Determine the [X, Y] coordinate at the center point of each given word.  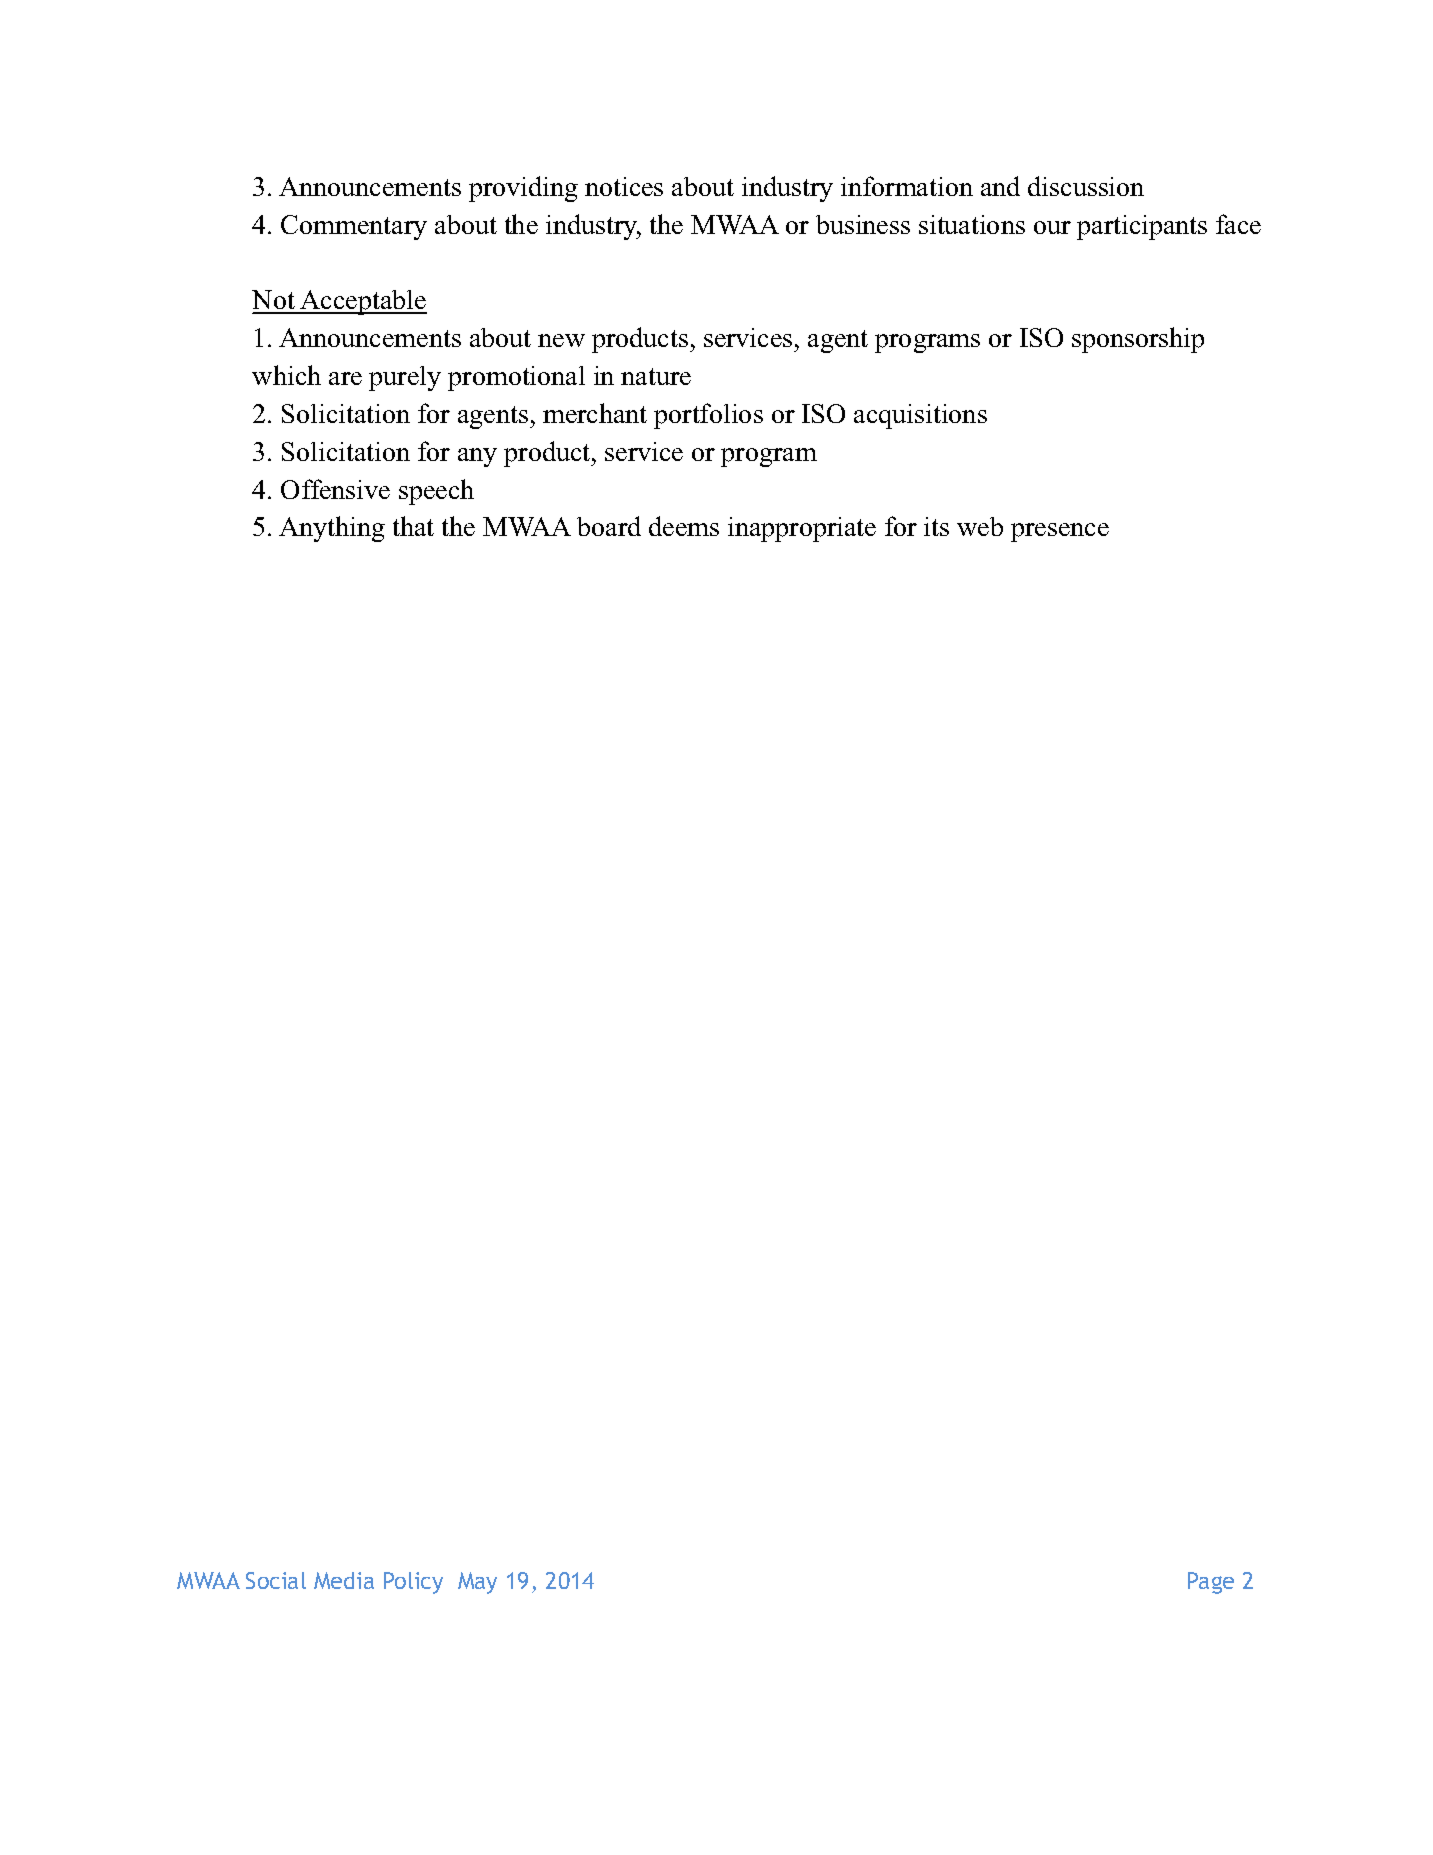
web [980, 526]
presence [1060, 532]
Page [1211, 1583]
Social [276, 1580]
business [863, 224]
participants [1142, 227]
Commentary [354, 227]
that [413, 526]
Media [344, 1580]
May [477, 1583]
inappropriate [802, 529]
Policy [413, 1583]
